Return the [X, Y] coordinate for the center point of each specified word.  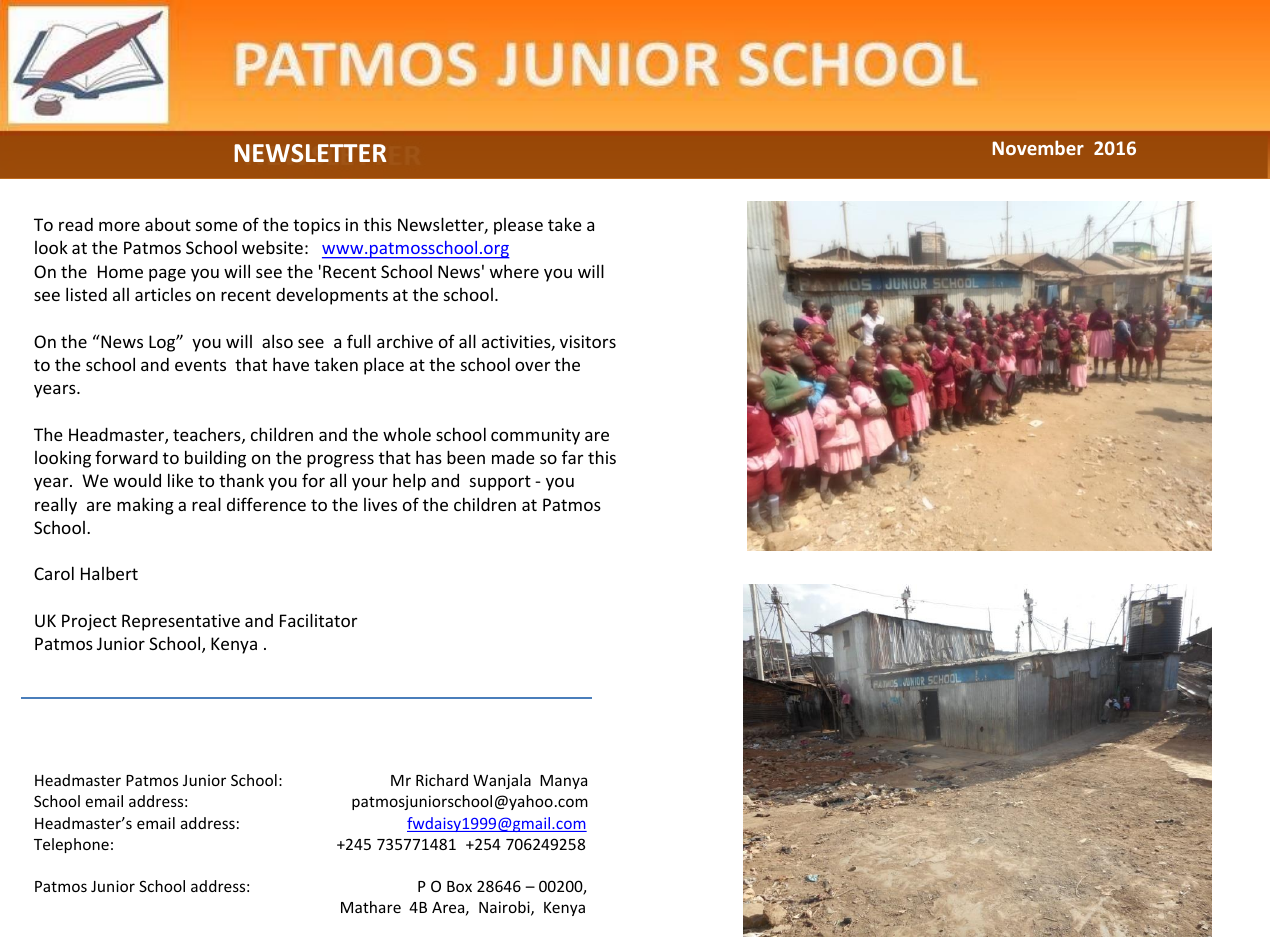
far [572, 457]
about [168, 224]
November [1038, 147]
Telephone [71, 845]
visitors [588, 341]
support [500, 483]
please [518, 226]
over [532, 366]
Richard [442, 780]
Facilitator [318, 620]
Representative [181, 622]
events [200, 365]
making [145, 506]
